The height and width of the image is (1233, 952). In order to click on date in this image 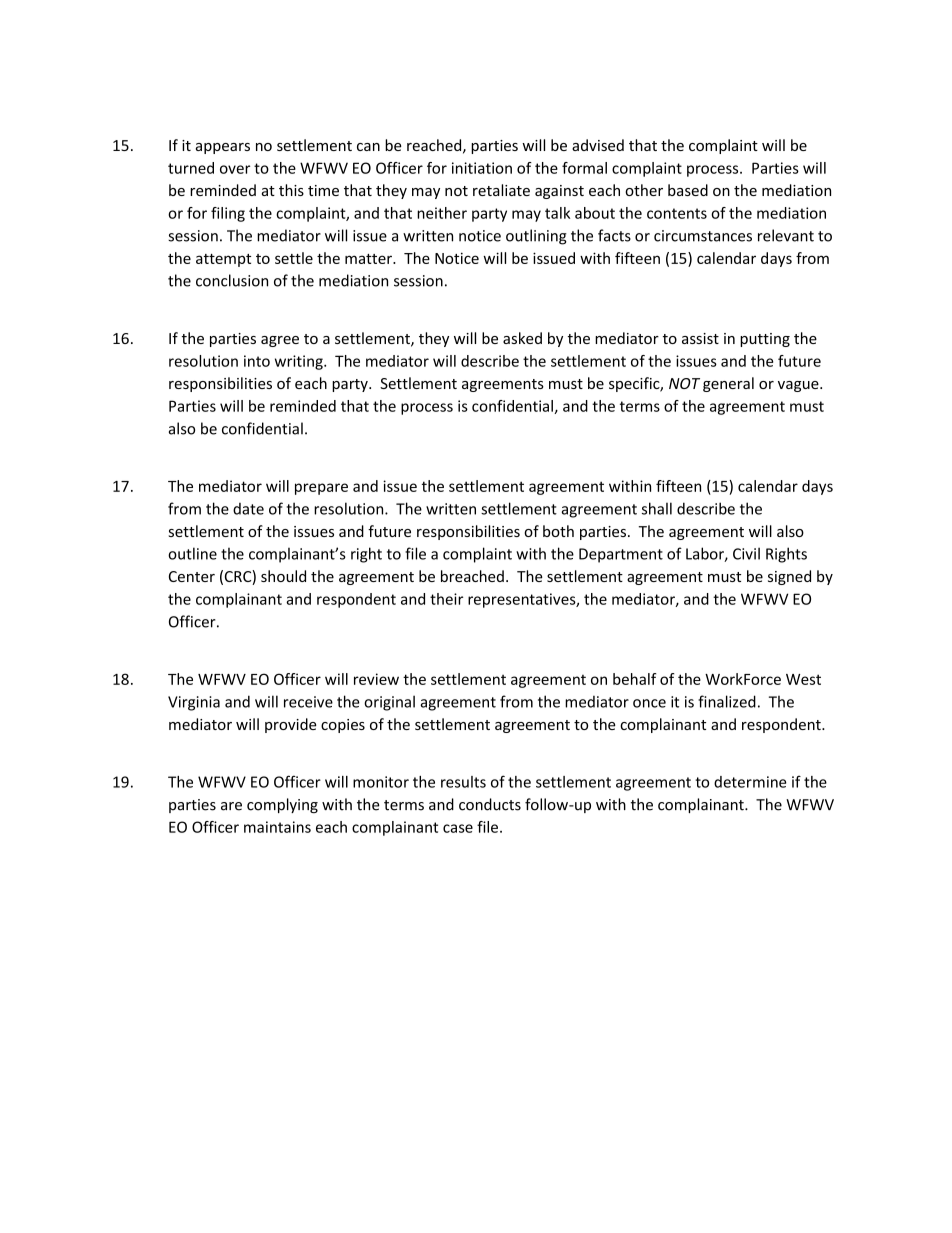, I will do `click(248, 509)`.
